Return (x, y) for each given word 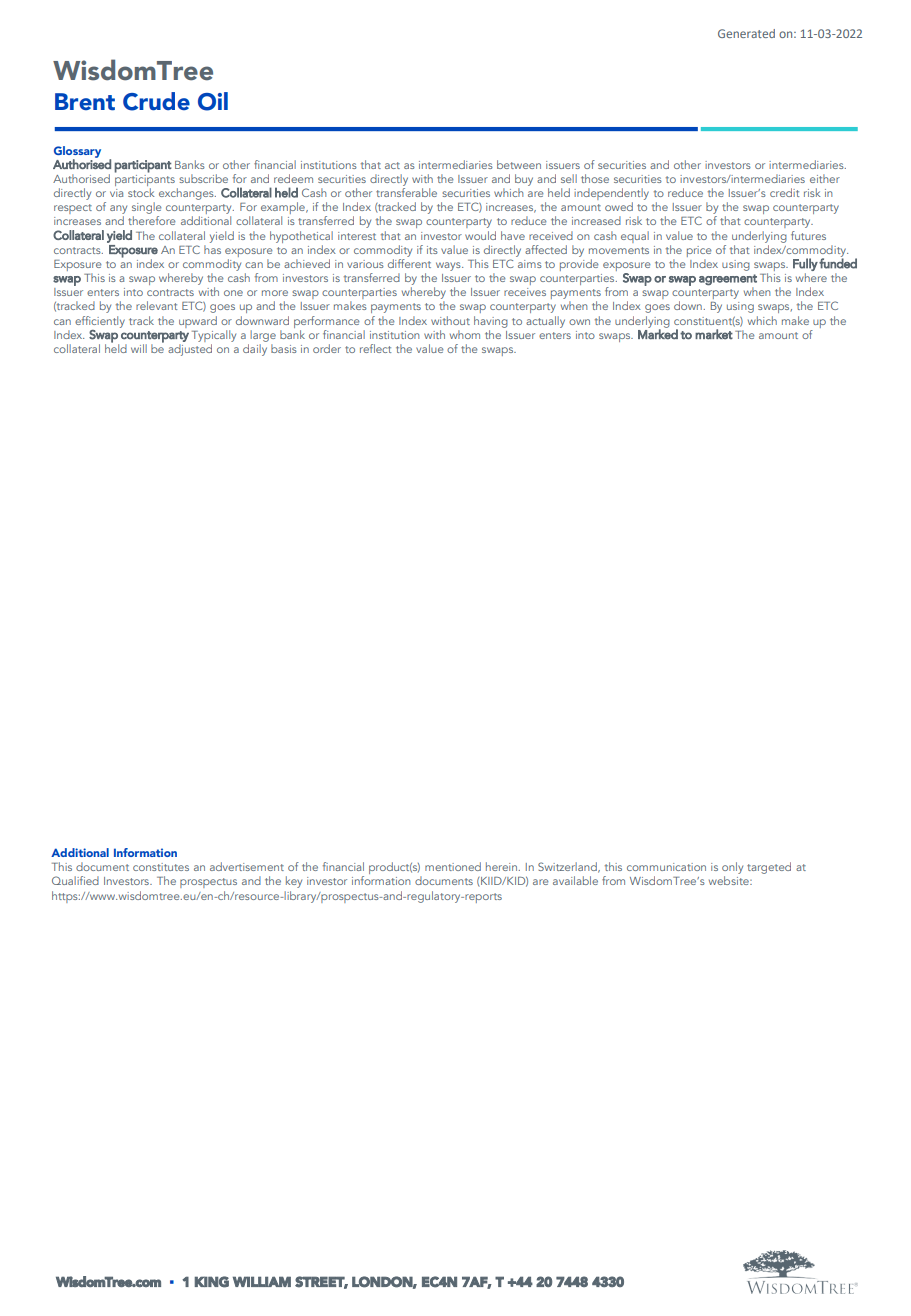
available (575, 880)
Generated (746, 33)
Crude (156, 101)
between (519, 164)
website (730, 880)
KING (212, 1282)
